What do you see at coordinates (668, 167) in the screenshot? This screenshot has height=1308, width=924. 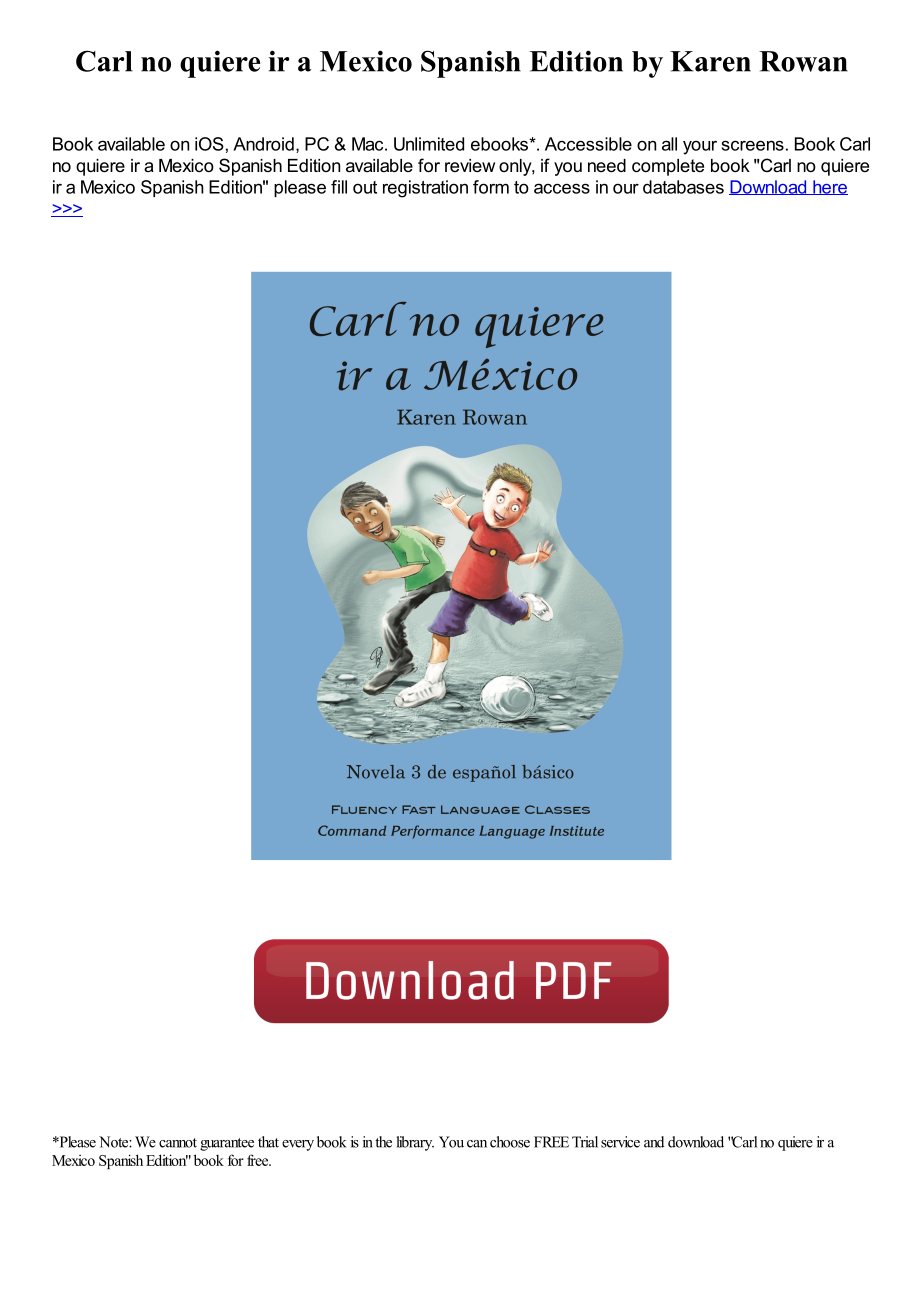 I see `complete` at bounding box center [668, 167].
